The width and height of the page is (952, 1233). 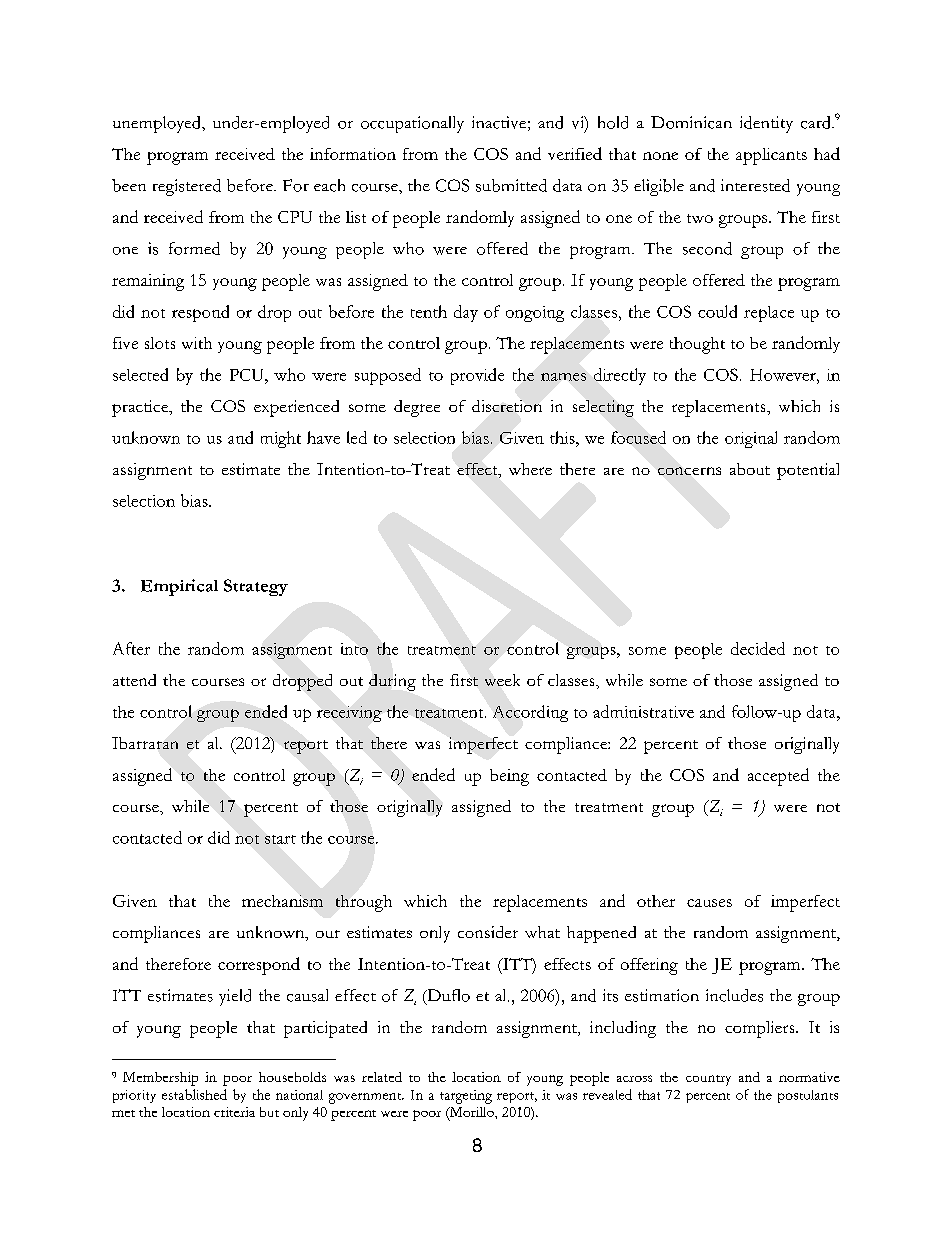 What do you see at coordinates (502, 680) in the page?
I see `week` at bounding box center [502, 680].
